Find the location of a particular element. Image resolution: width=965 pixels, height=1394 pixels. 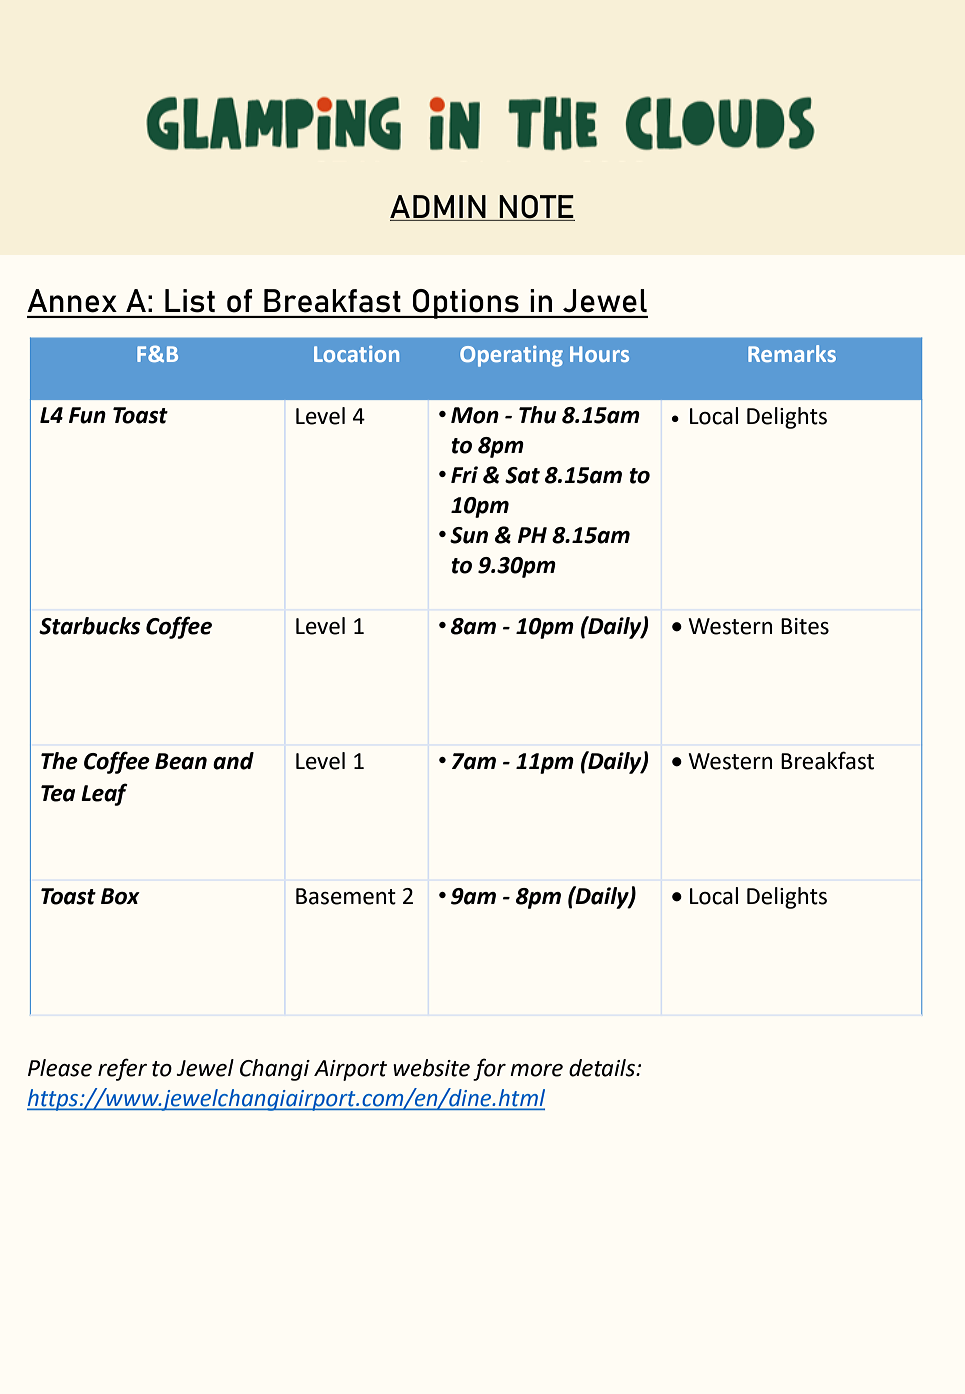

Basement is located at coordinates (346, 896).
